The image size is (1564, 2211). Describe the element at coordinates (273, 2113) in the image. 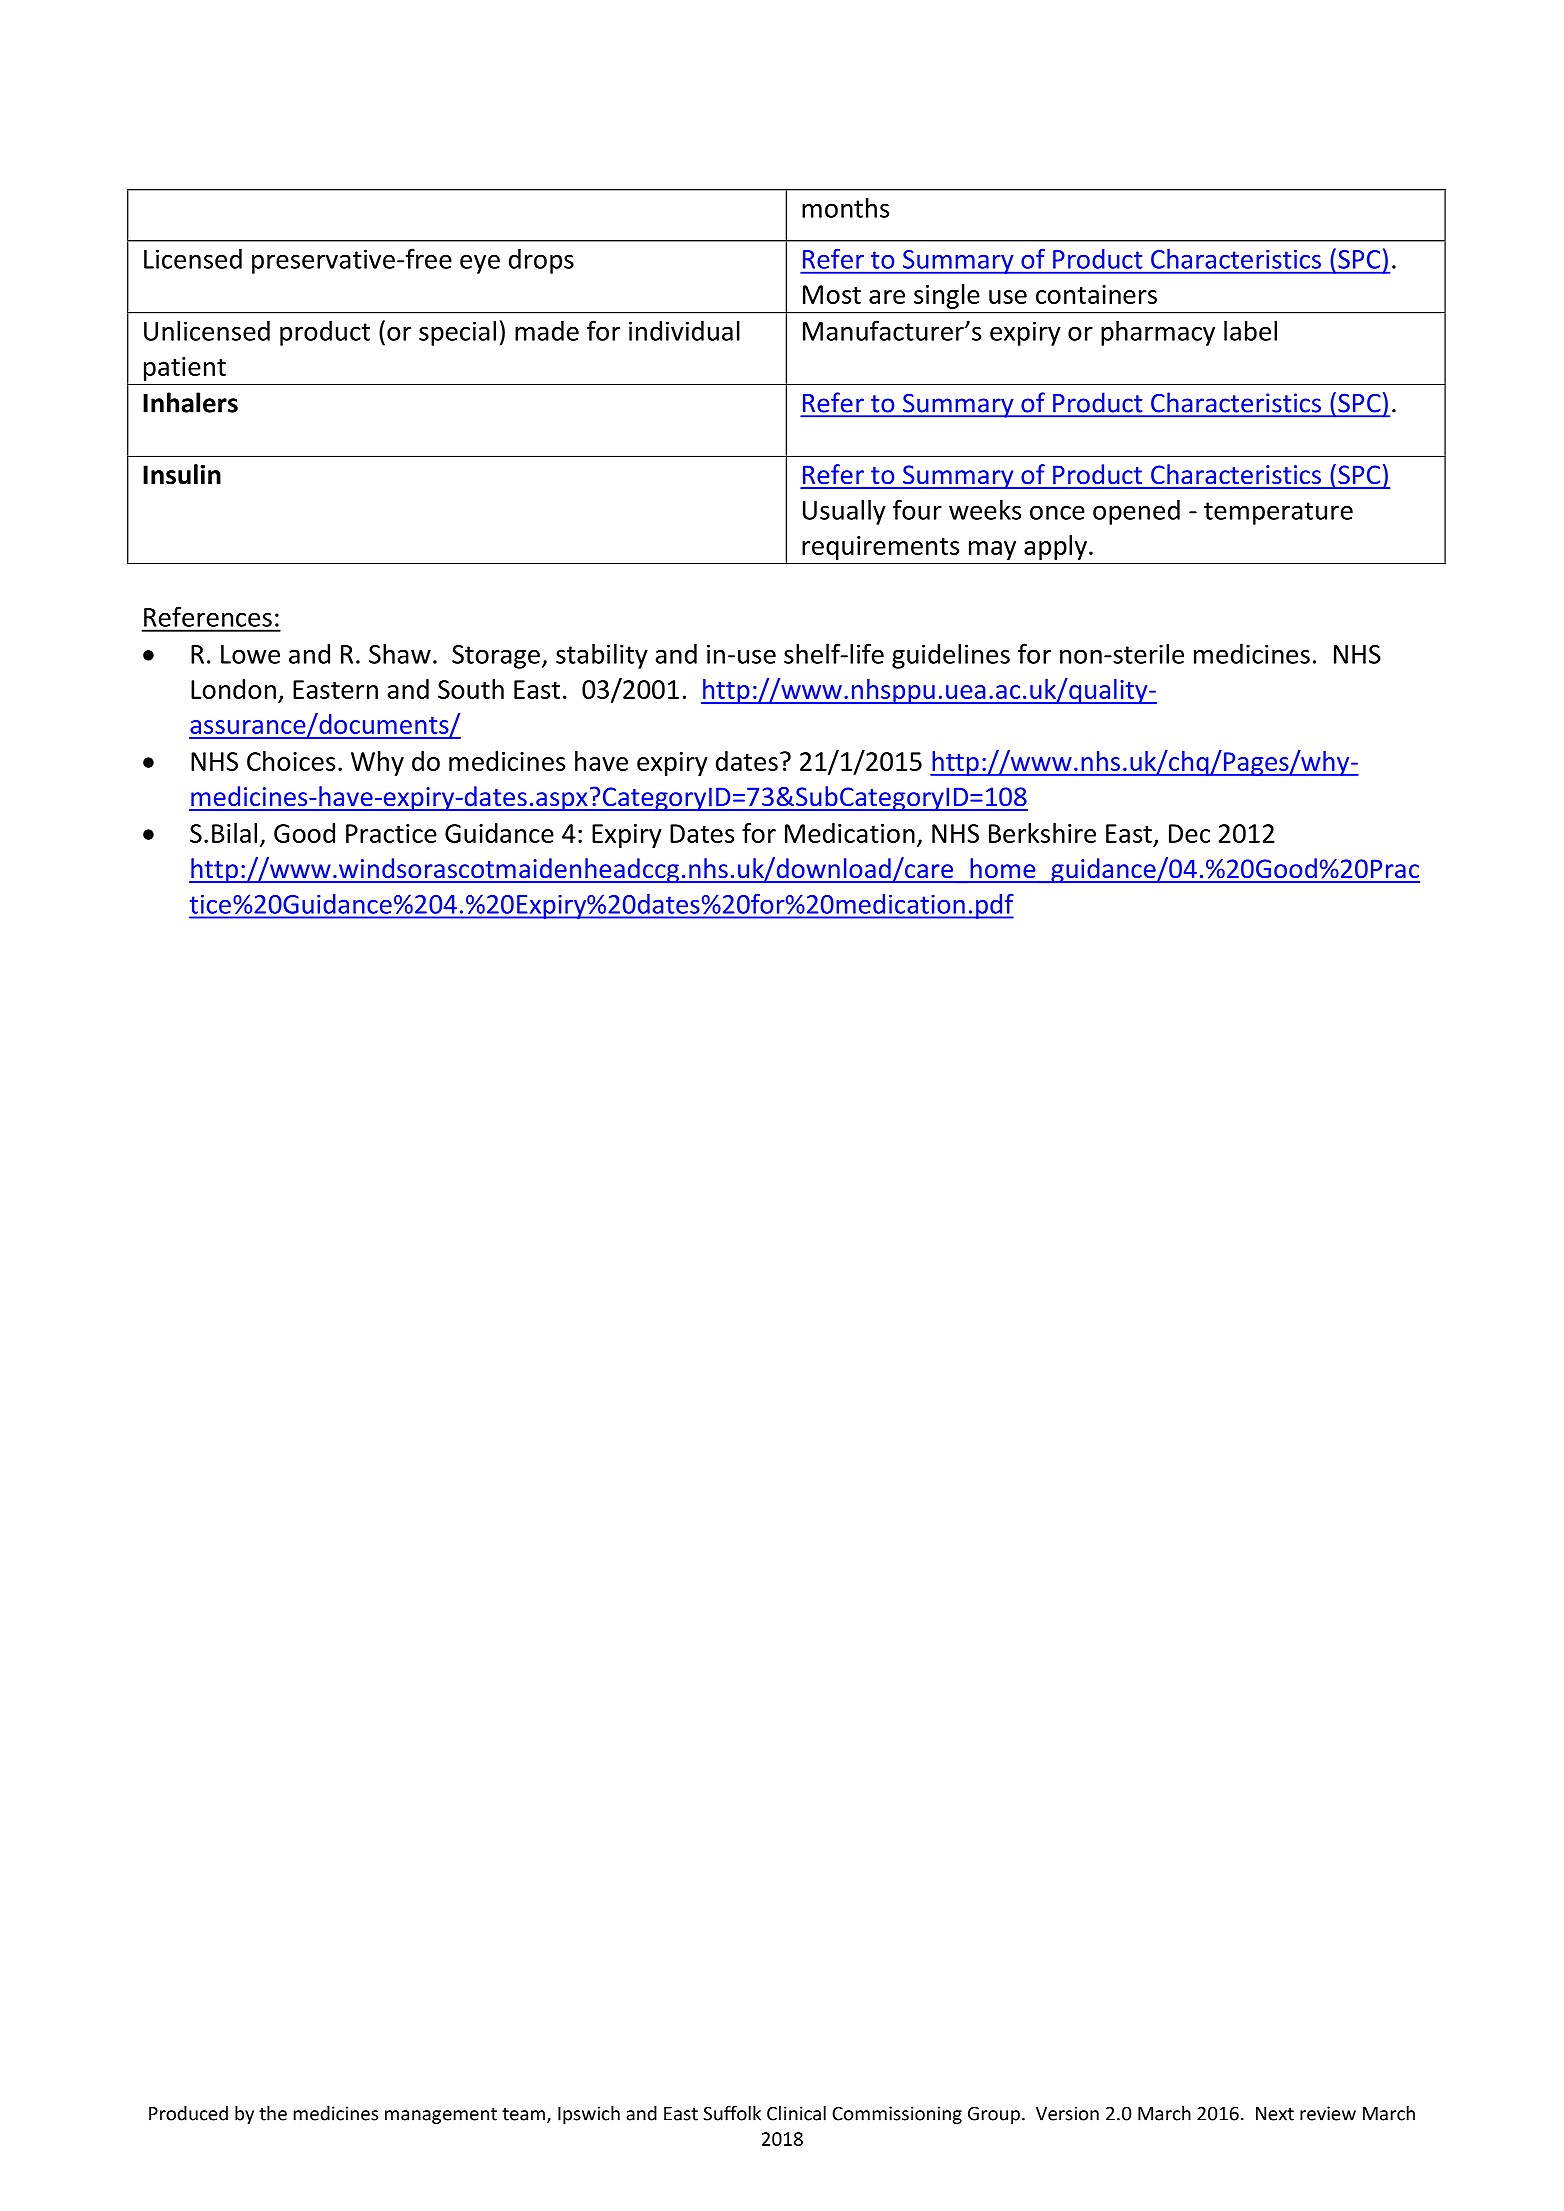

I see `the` at that location.
